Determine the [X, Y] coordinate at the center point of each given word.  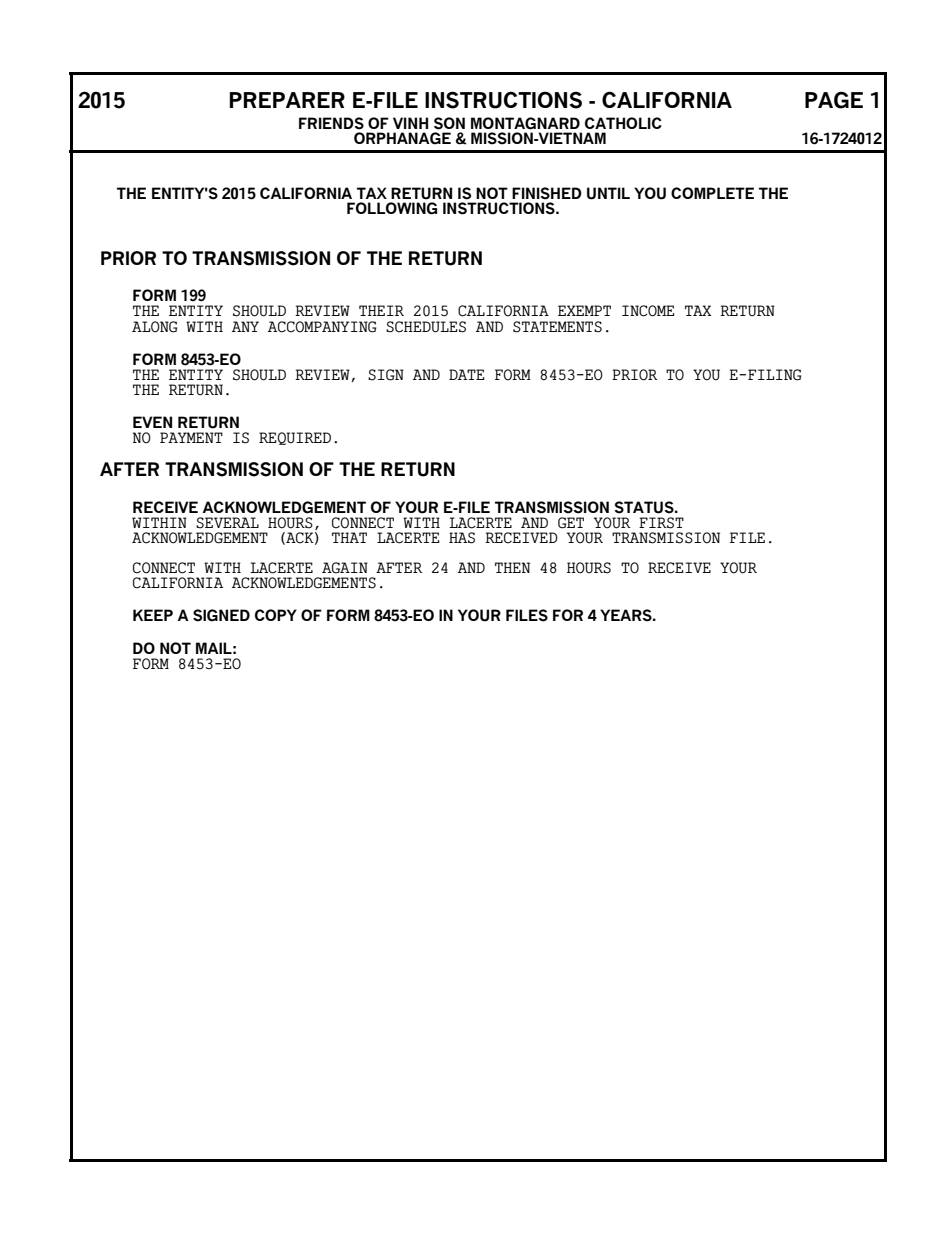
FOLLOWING [392, 208]
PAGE [834, 100]
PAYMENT [191, 437]
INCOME [648, 311]
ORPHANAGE [402, 138]
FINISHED [547, 193]
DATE [467, 374]
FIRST [661, 523]
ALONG [155, 327]
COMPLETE [712, 193]
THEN [512, 567]
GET [571, 523]
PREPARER [287, 100]
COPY [276, 615]
